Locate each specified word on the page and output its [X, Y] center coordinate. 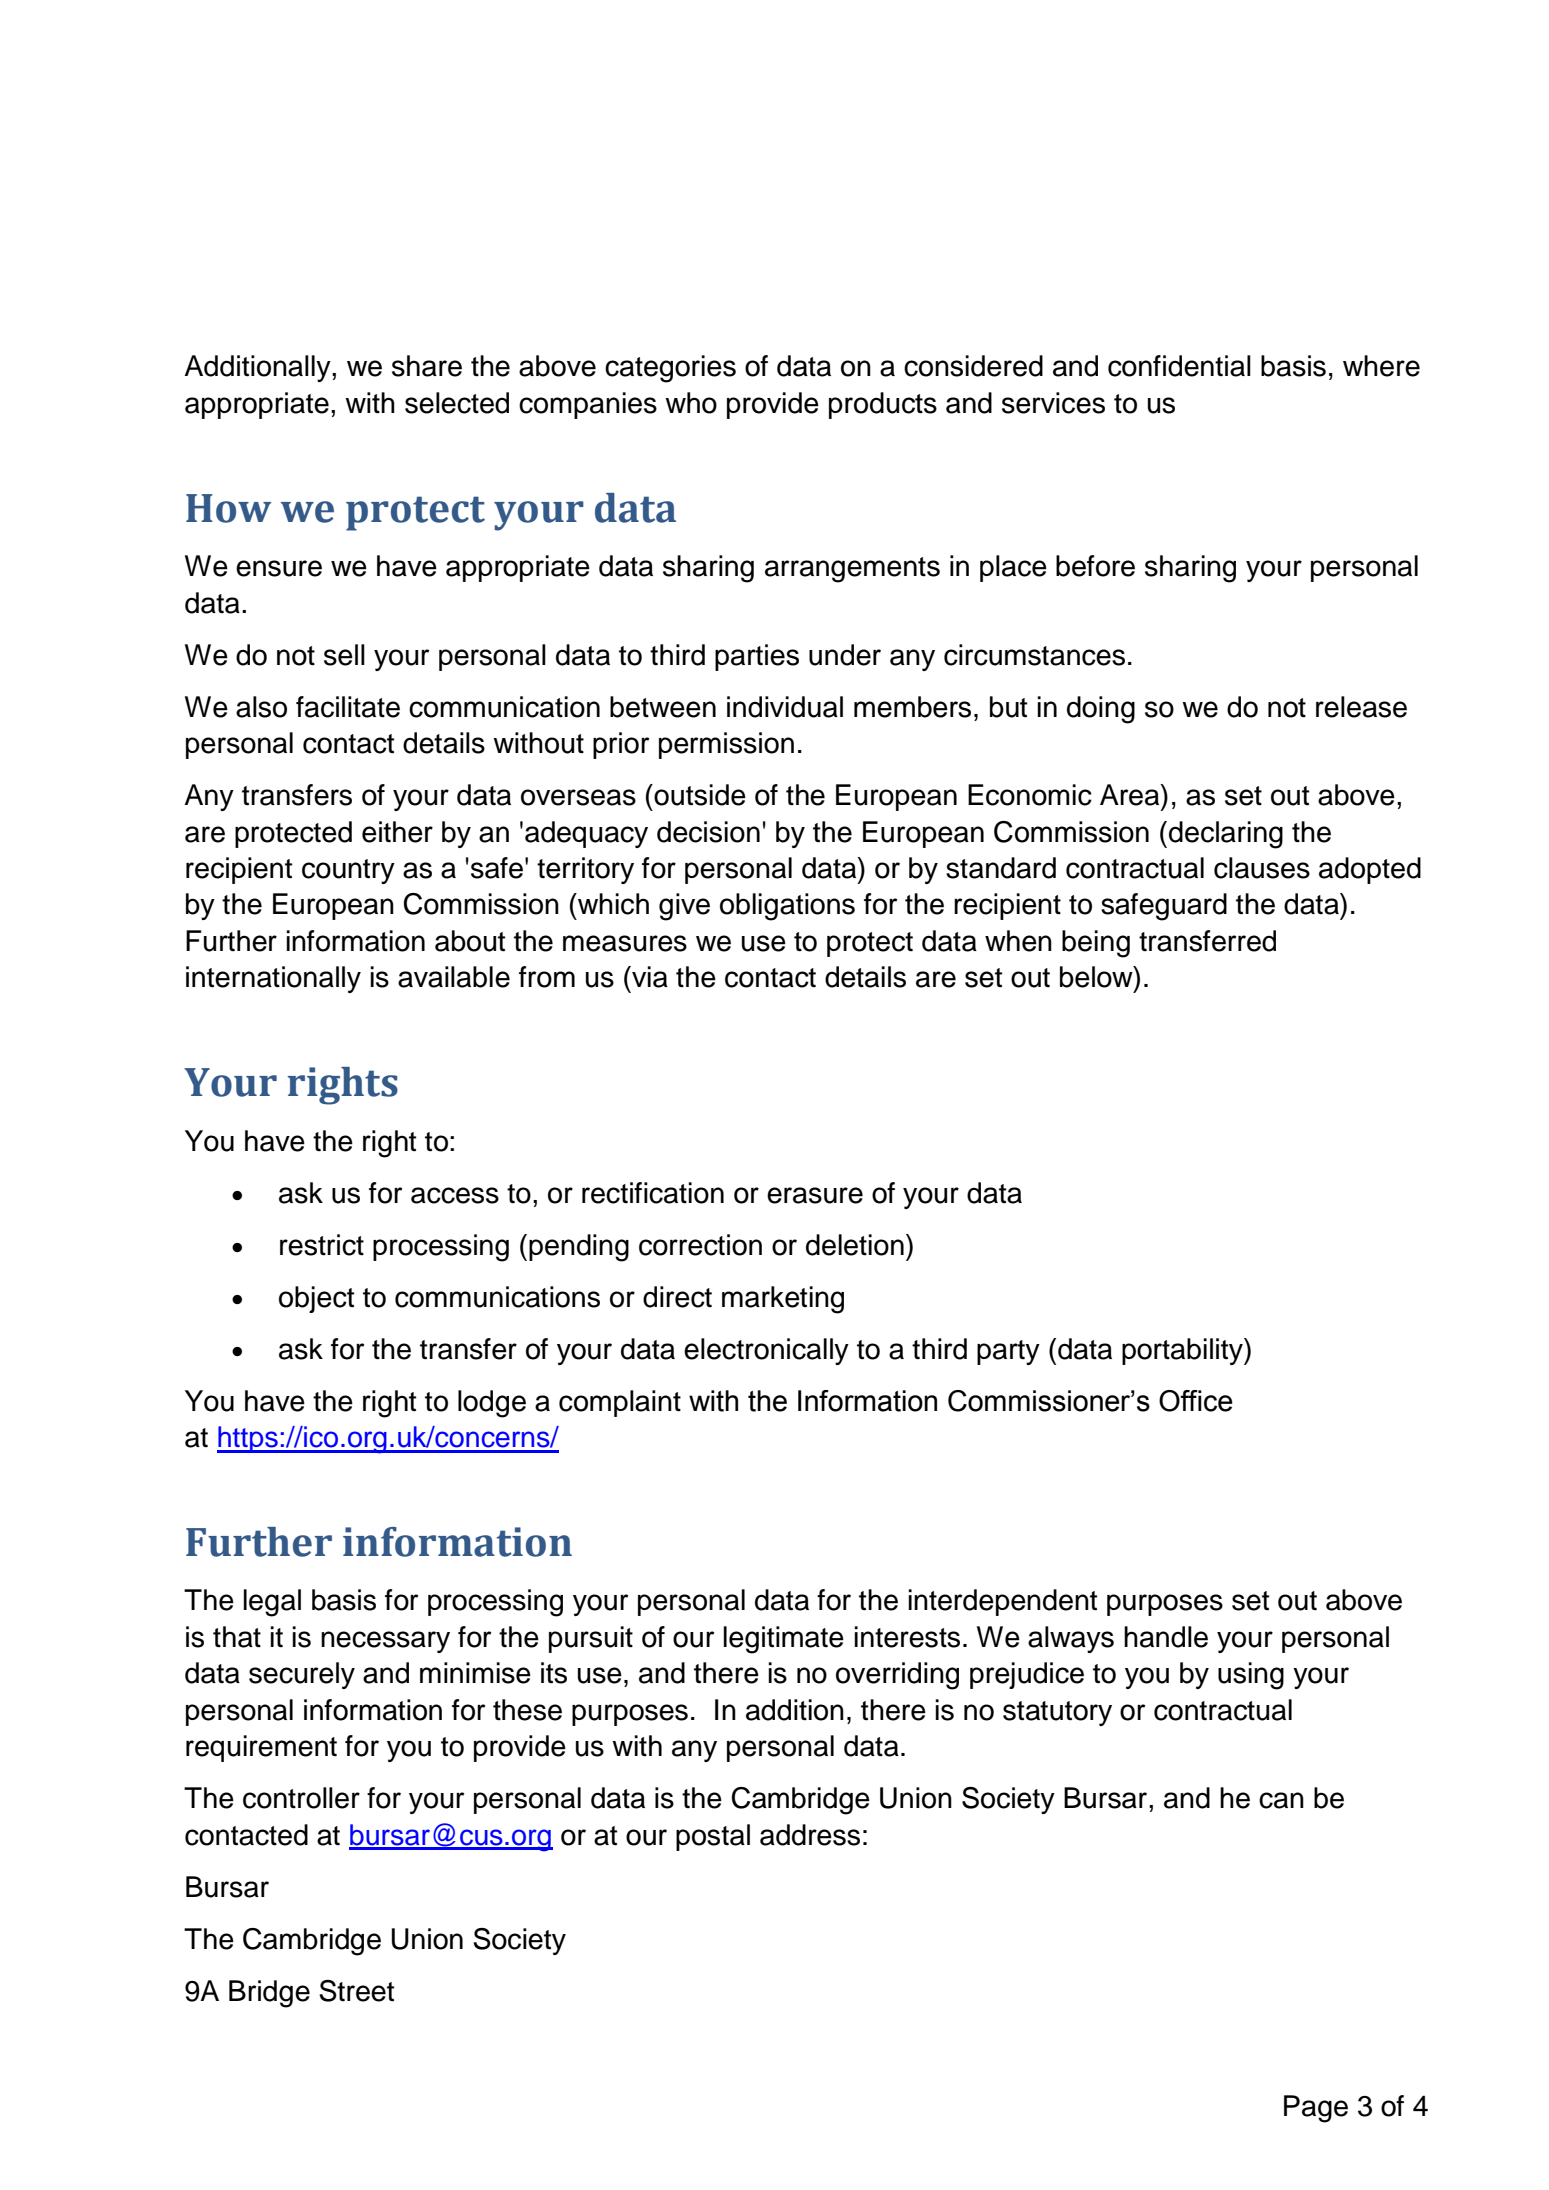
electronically [766, 1351]
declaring [1226, 835]
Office [1196, 1401]
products [883, 405]
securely [302, 1675]
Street [356, 1991]
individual [785, 707]
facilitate [348, 707]
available [454, 977]
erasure [815, 1195]
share [427, 366]
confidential [1179, 366]
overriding [897, 1676]
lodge [492, 1404]
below [1097, 977]
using [1251, 1676]
